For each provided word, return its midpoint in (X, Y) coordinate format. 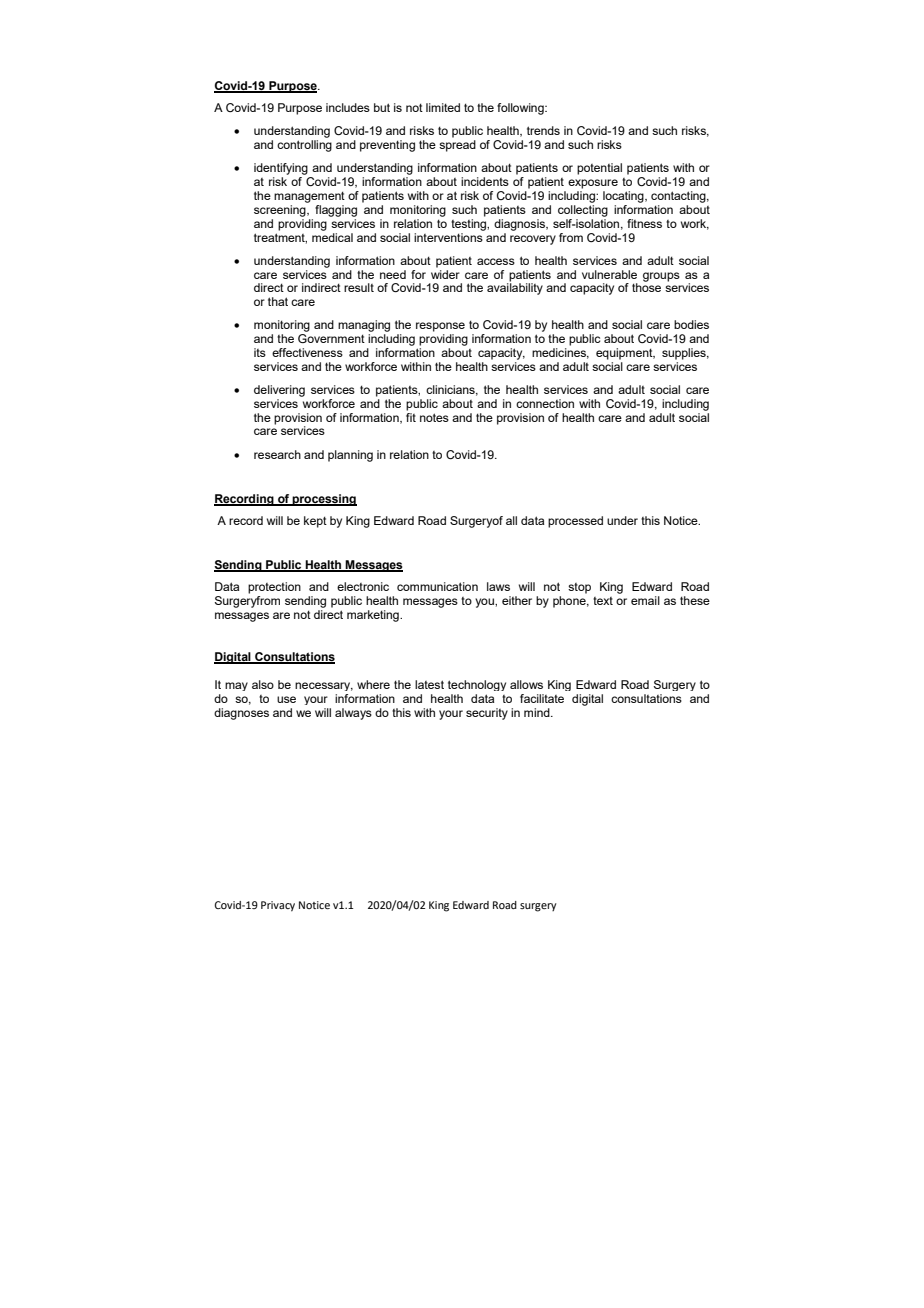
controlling (304, 146)
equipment (625, 354)
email (645, 600)
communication (437, 586)
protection (274, 588)
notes (434, 417)
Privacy (278, 906)
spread (457, 146)
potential (599, 169)
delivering (279, 391)
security (487, 714)
